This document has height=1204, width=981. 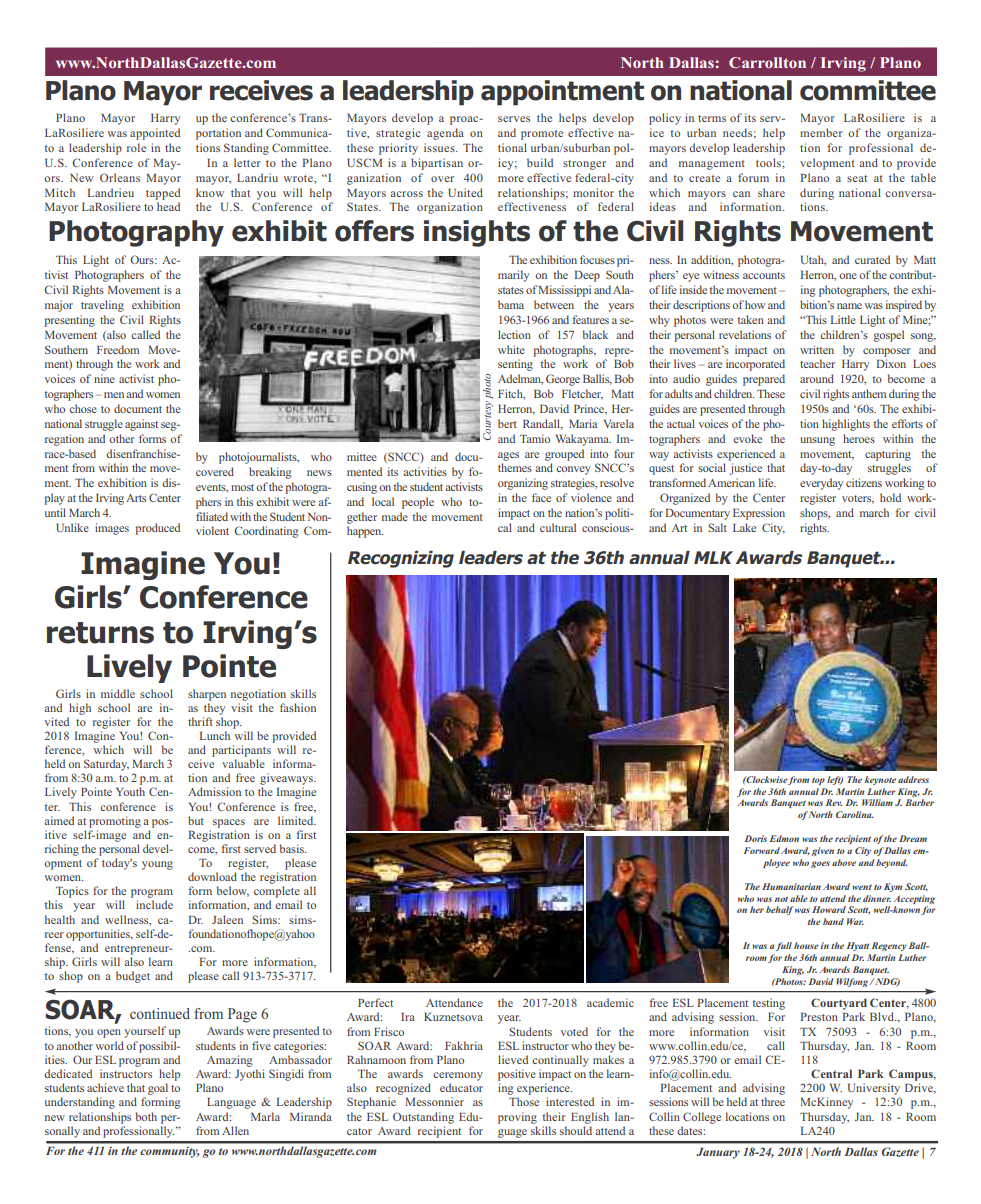 I want to click on both, so click(x=146, y=1116).
